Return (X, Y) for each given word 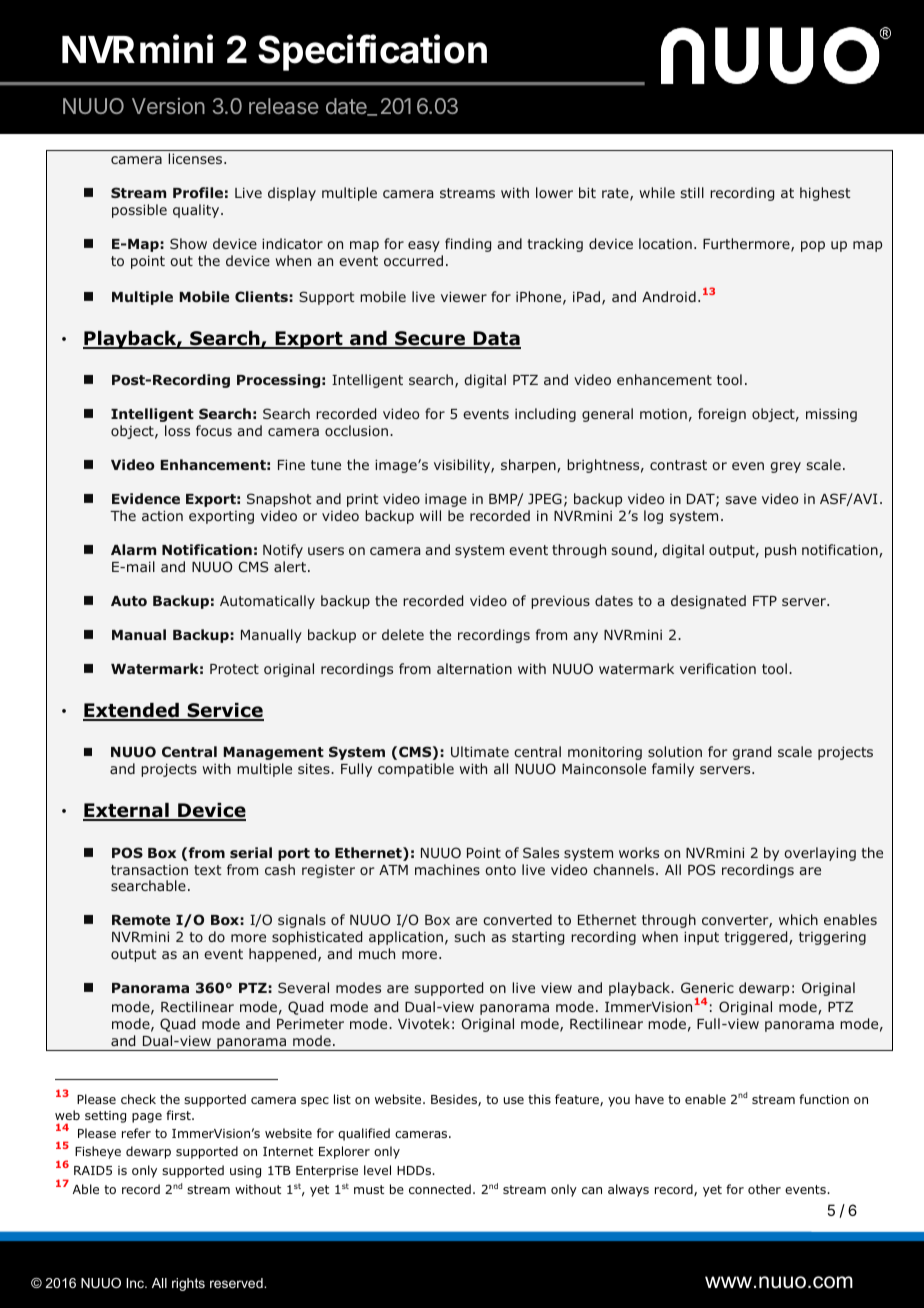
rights (188, 1284)
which (798, 919)
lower (554, 192)
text (207, 870)
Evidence (146, 498)
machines (447, 869)
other (764, 1189)
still (692, 192)
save (741, 500)
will (430, 515)
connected (440, 1189)
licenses (196, 158)
